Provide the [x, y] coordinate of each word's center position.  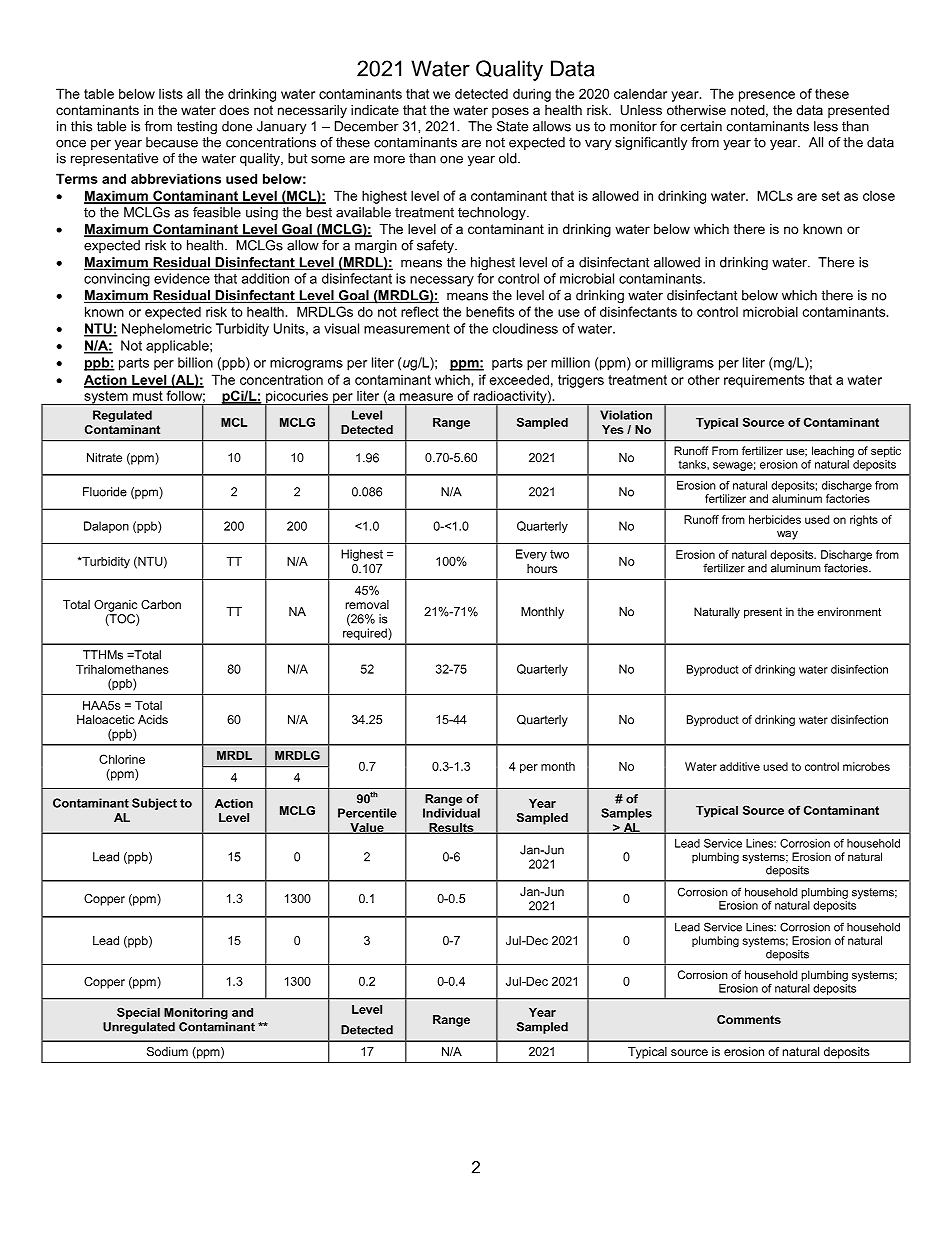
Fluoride [105, 492]
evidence [182, 278]
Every [531, 555]
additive [740, 766]
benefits [490, 311]
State [512, 126]
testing [197, 127]
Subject [154, 804]
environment [849, 611]
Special [138, 1013]
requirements [764, 381]
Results [451, 828]
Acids [153, 719]
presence [767, 96]
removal [367, 604]
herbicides [775, 519]
